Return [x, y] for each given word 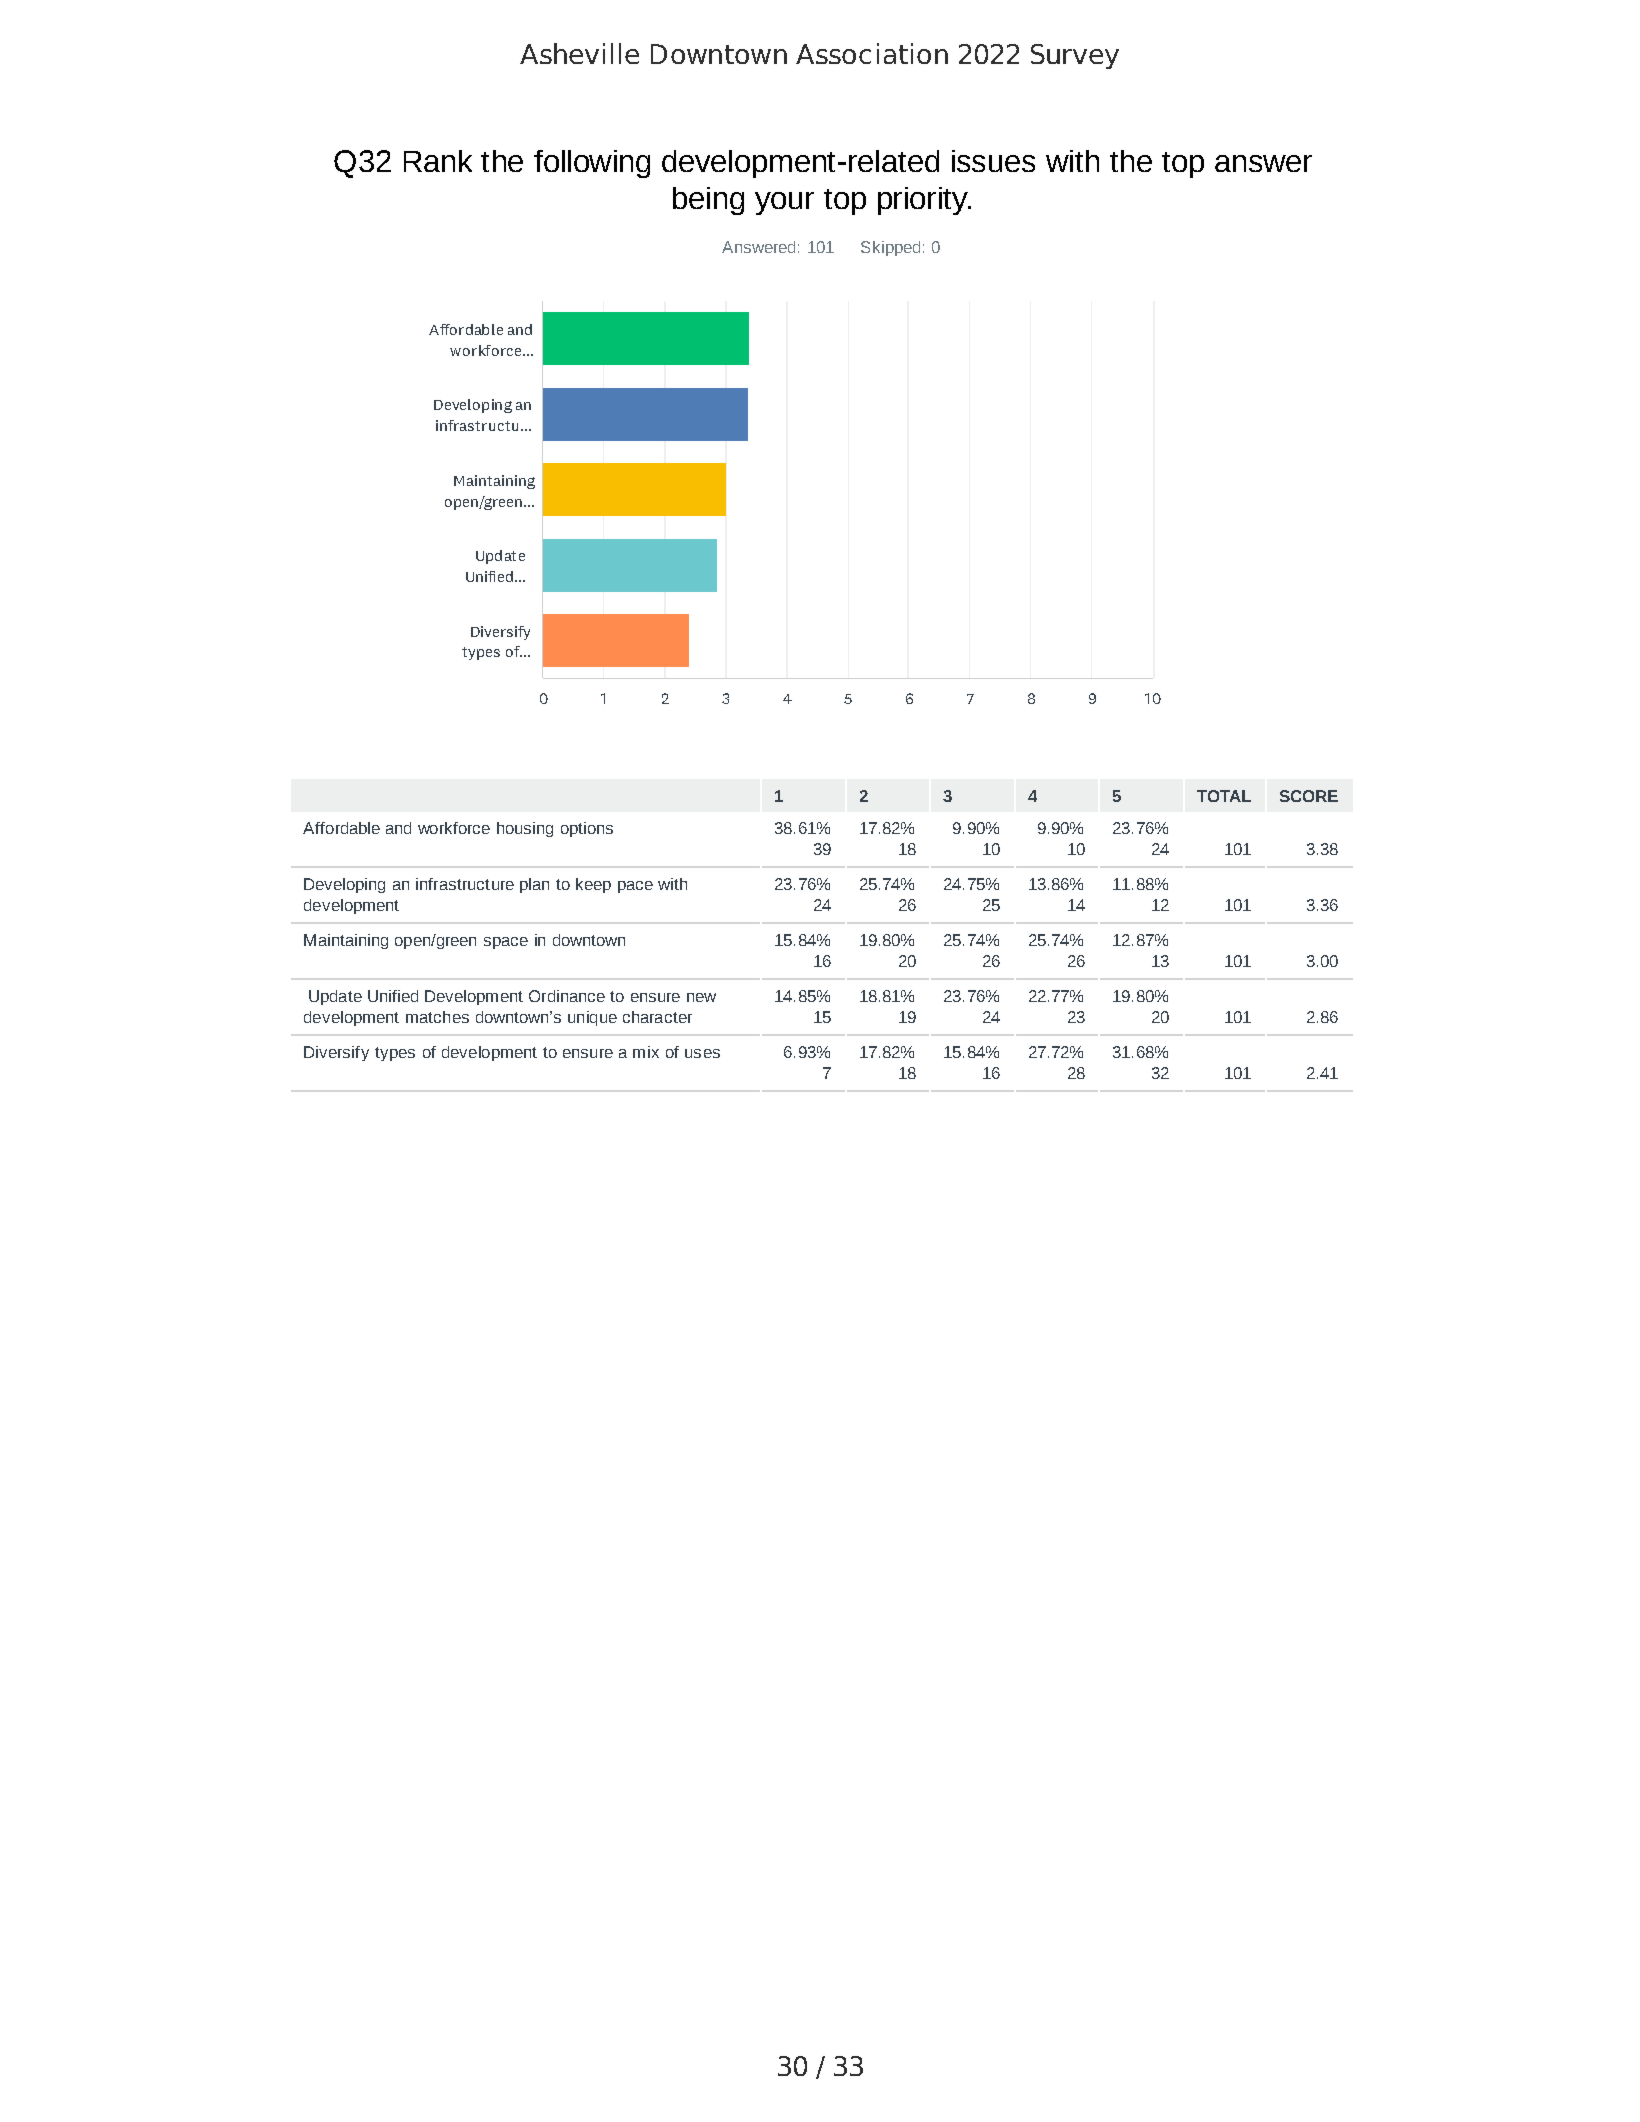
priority [924, 201]
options [587, 829]
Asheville [579, 53]
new [701, 997]
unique [592, 1018]
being [708, 201]
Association [872, 53]
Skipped [890, 248]
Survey [1075, 56]
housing [525, 829]
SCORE [1309, 796]
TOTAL [1224, 796]
